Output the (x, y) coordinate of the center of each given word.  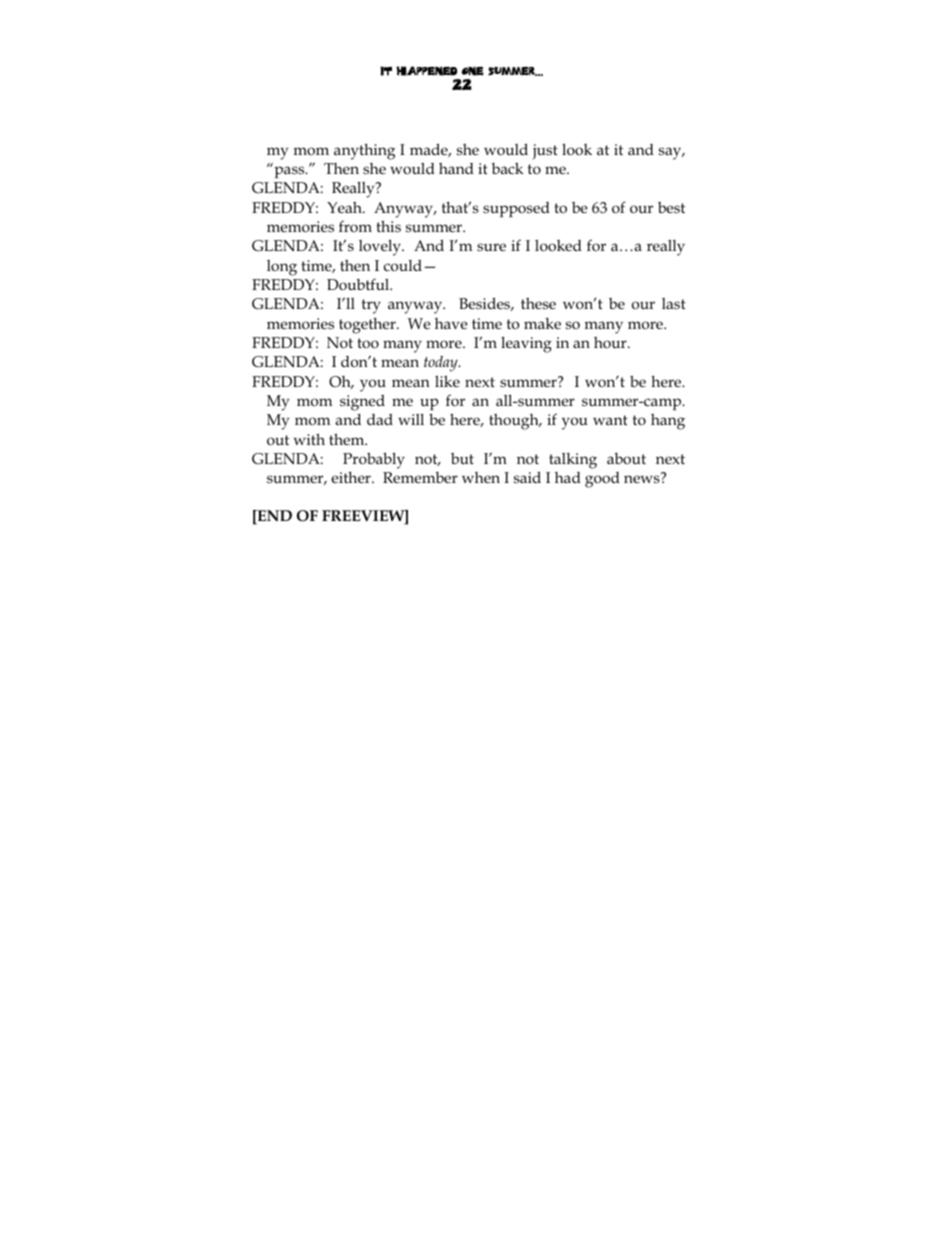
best (671, 208)
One (473, 71)
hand (456, 168)
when (481, 477)
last (674, 304)
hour (611, 343)
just (545, 152)
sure (491, 247)
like (447, 381)
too (368, 343)
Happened (426, 71)
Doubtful (359, 284)
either (352, 477)
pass (290, 172)
